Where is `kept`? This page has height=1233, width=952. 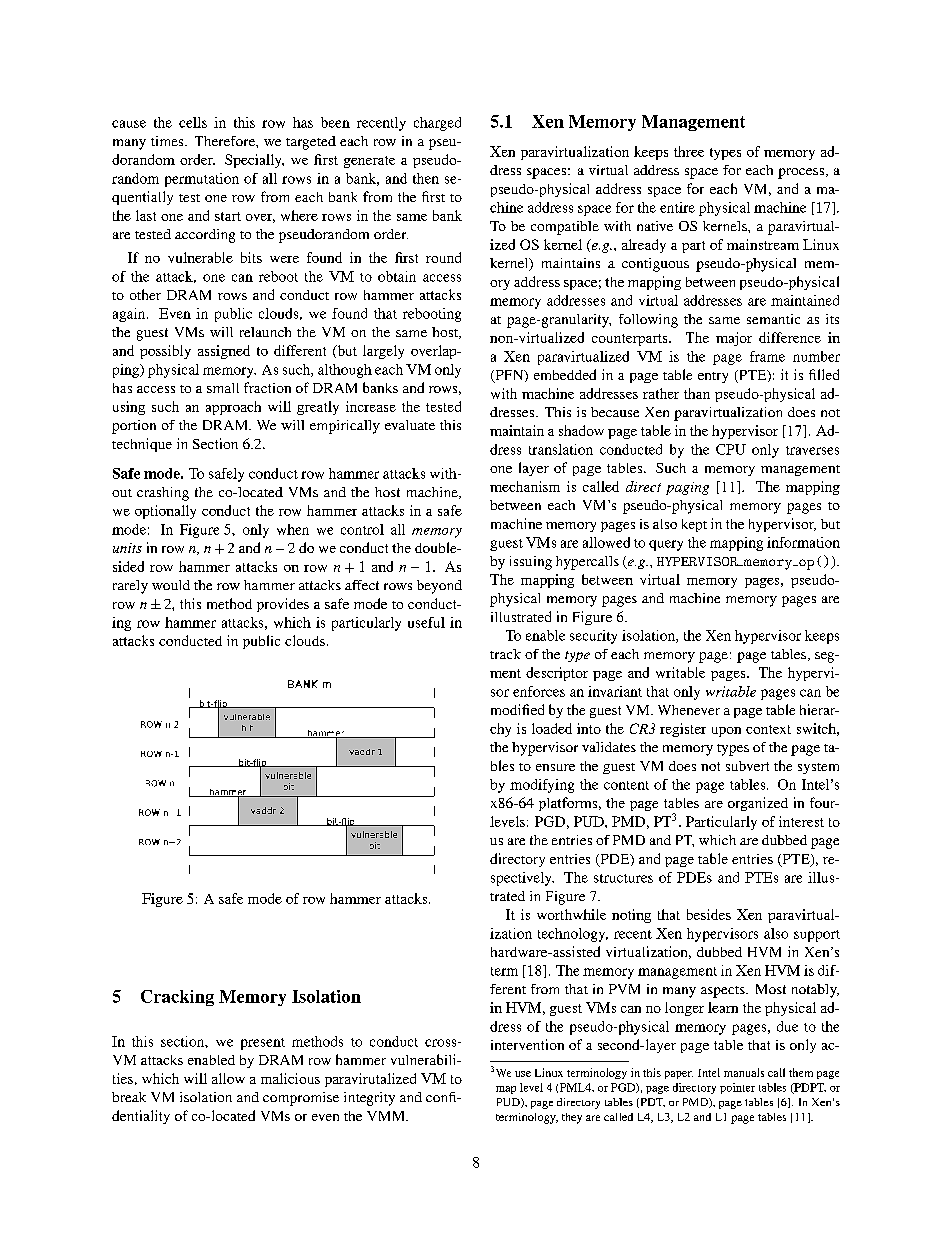
kept is located at coordinates (694, 525).
